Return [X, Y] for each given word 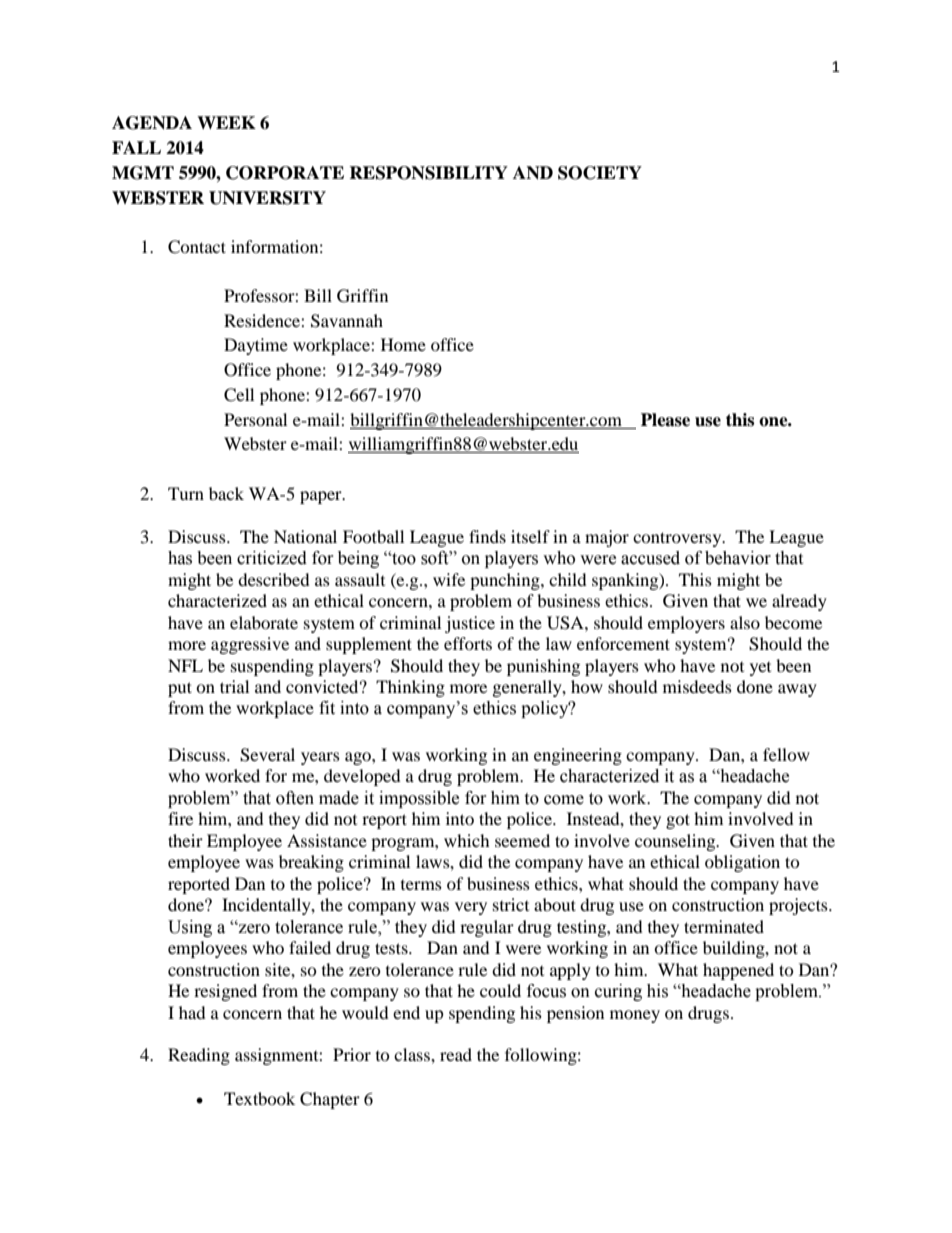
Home [403, 344]
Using [190, 928]
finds [487, 536]
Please [665, 420]
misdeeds [697, 686]
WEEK [226, 122]
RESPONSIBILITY [428, 173]
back [226, 493]
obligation [742, 863]
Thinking [410, 688]
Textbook [259, 1098]
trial [234, 686]
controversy [678, 539]
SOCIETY [600, 173]
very [471, 908]
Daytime [256, 346]
